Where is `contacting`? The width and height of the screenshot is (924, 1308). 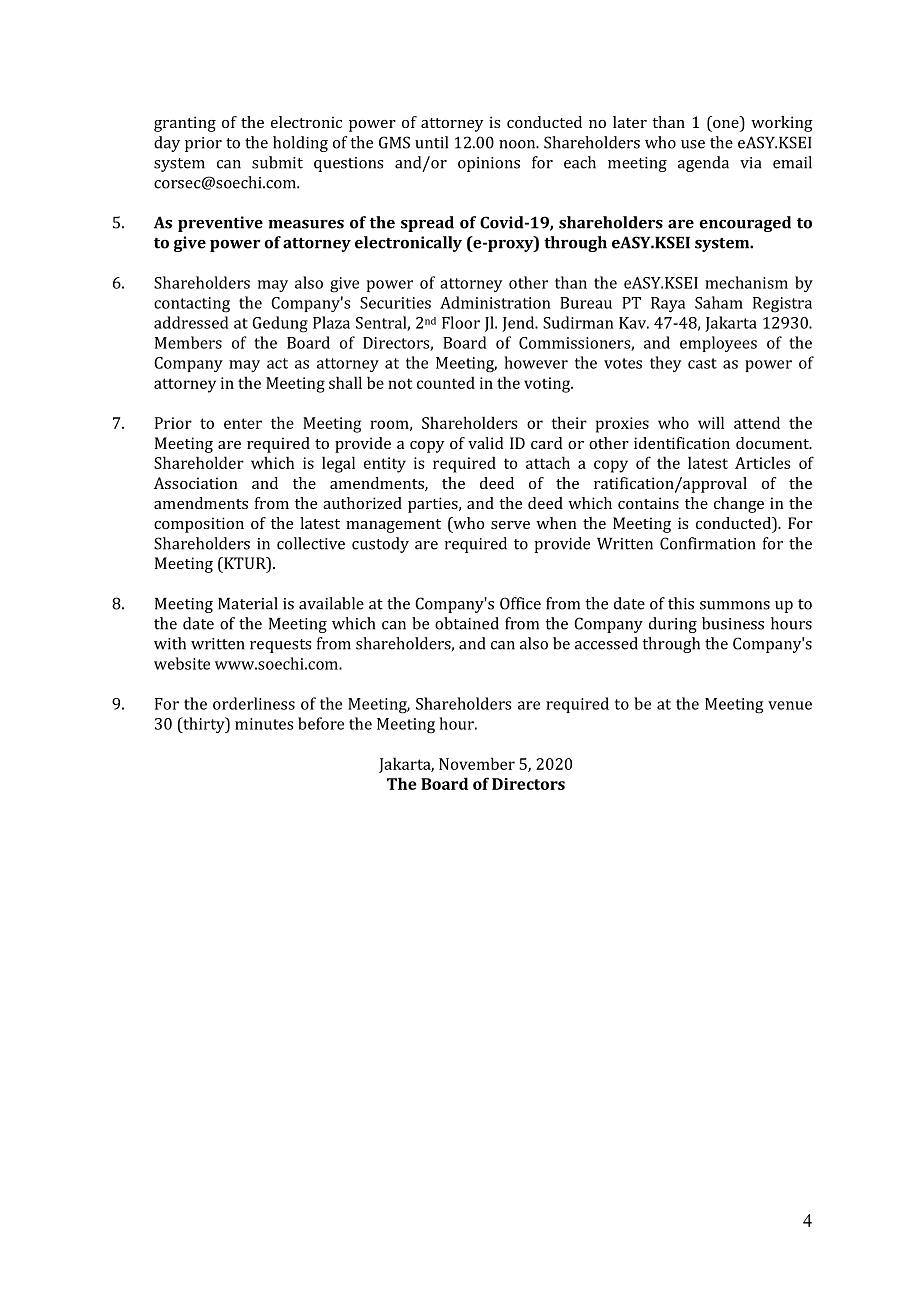
contacting is located at coordinates (192, 305).
